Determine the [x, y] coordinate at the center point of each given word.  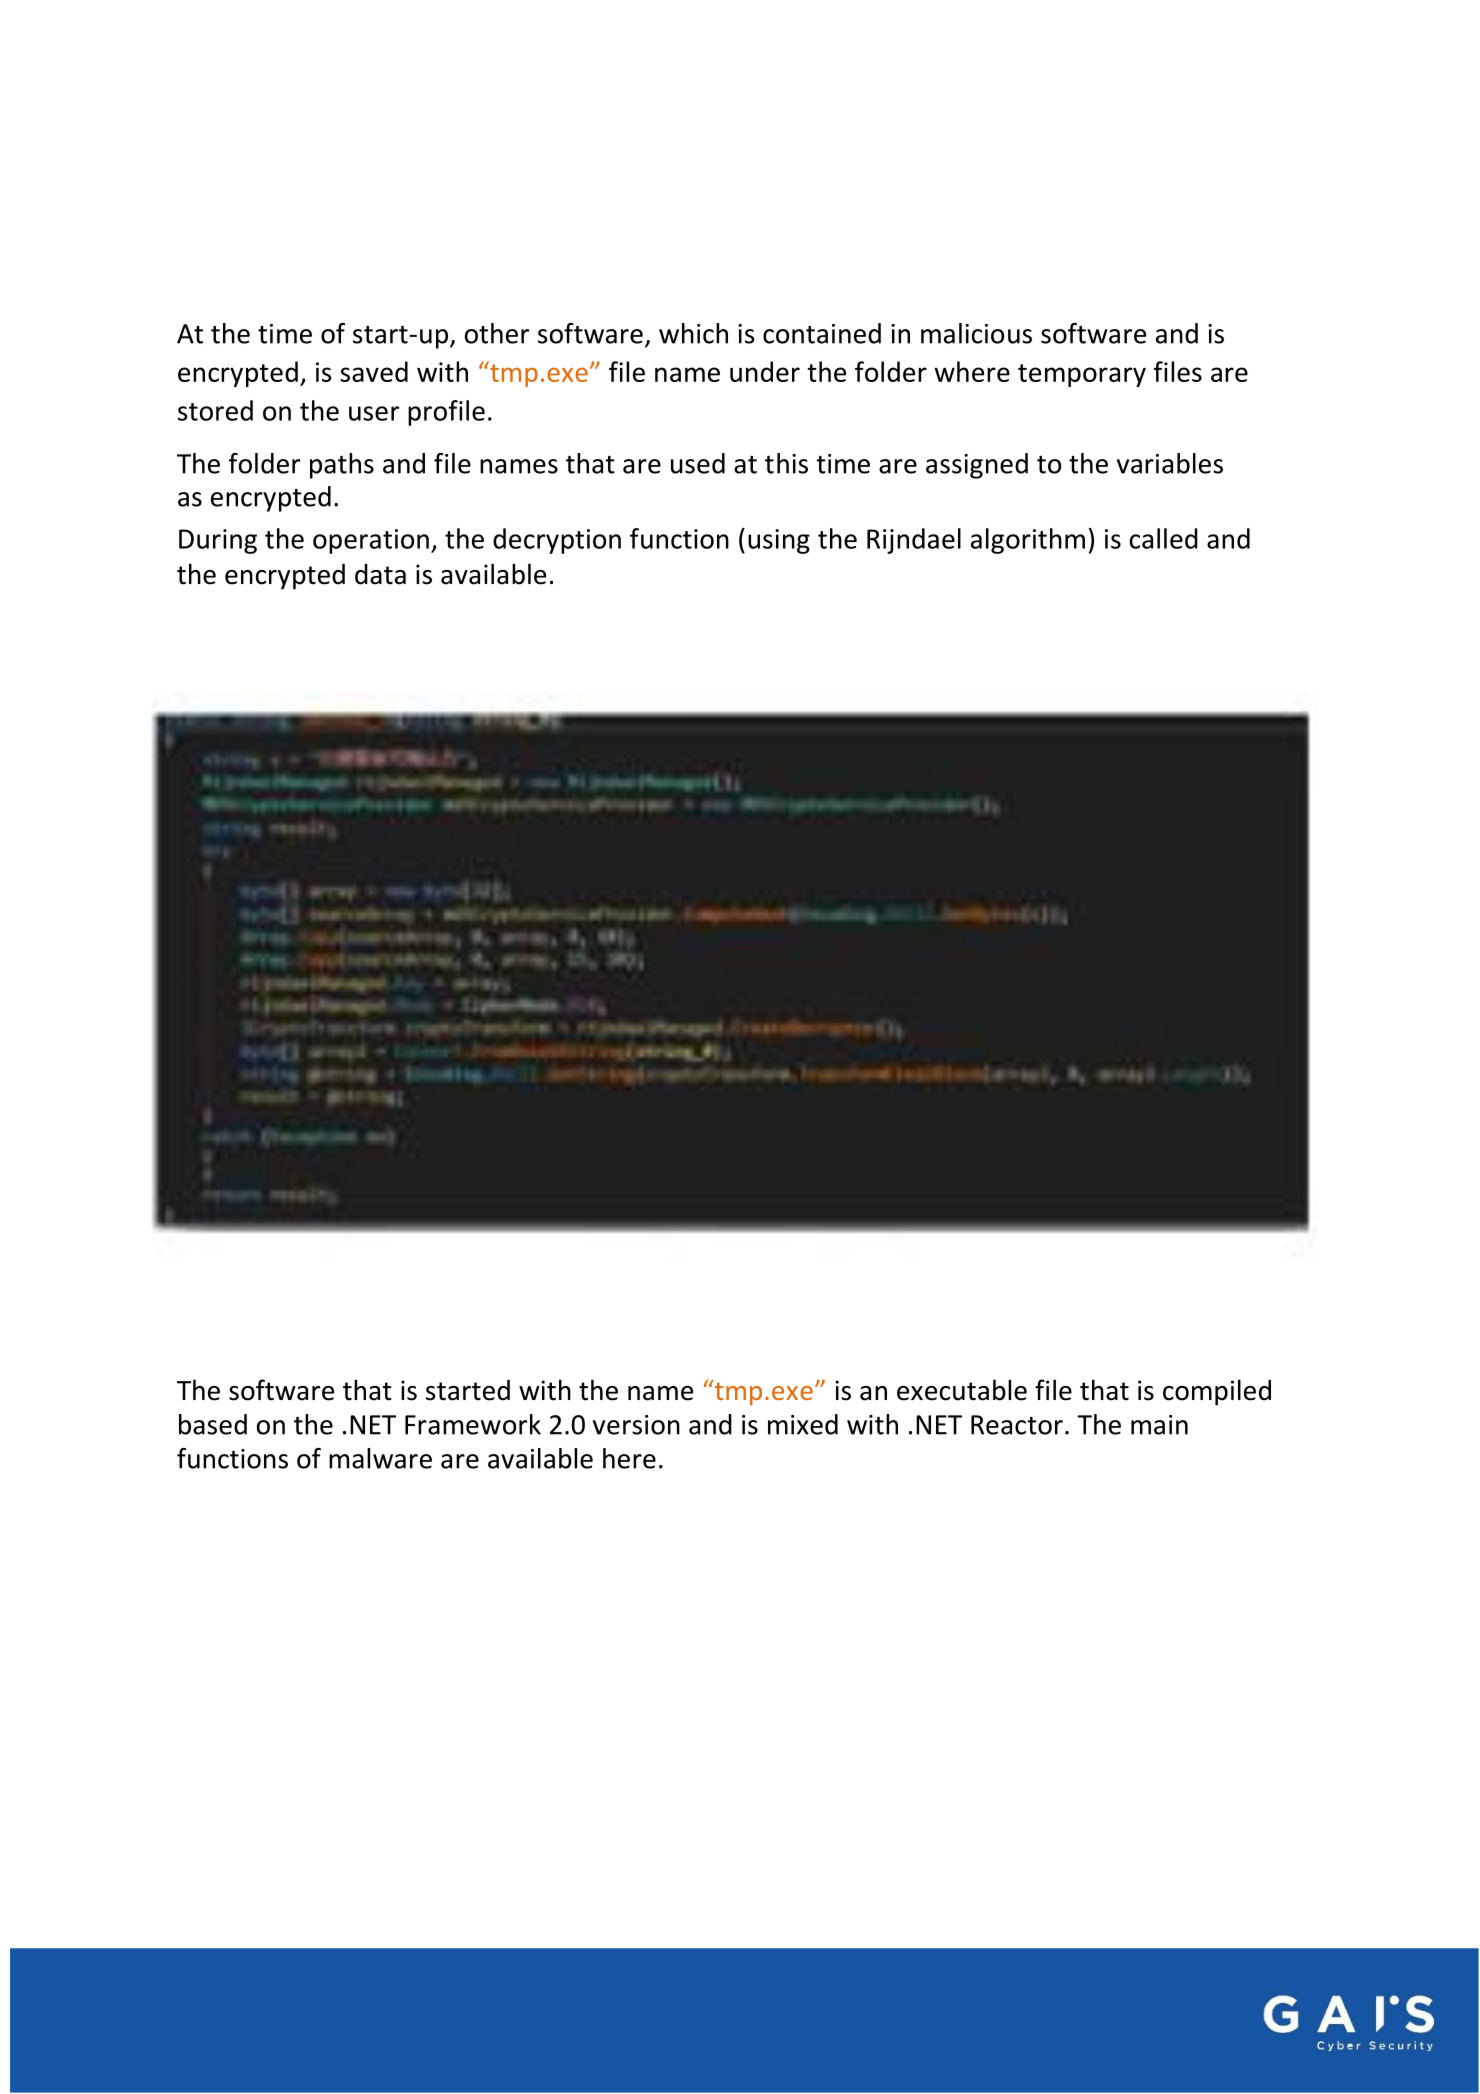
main [1159, 1425]
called [1164, 538]
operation [371, 541]
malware [380, 1458]
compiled [1217, 1392]
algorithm [1028, 541]
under [765, 371]
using [779, 541]
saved [374, 371]
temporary [1082, 375]
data [380, 574]
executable [962, 1390]
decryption [557, 541]
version [636, 1425]
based [213, 1424]
